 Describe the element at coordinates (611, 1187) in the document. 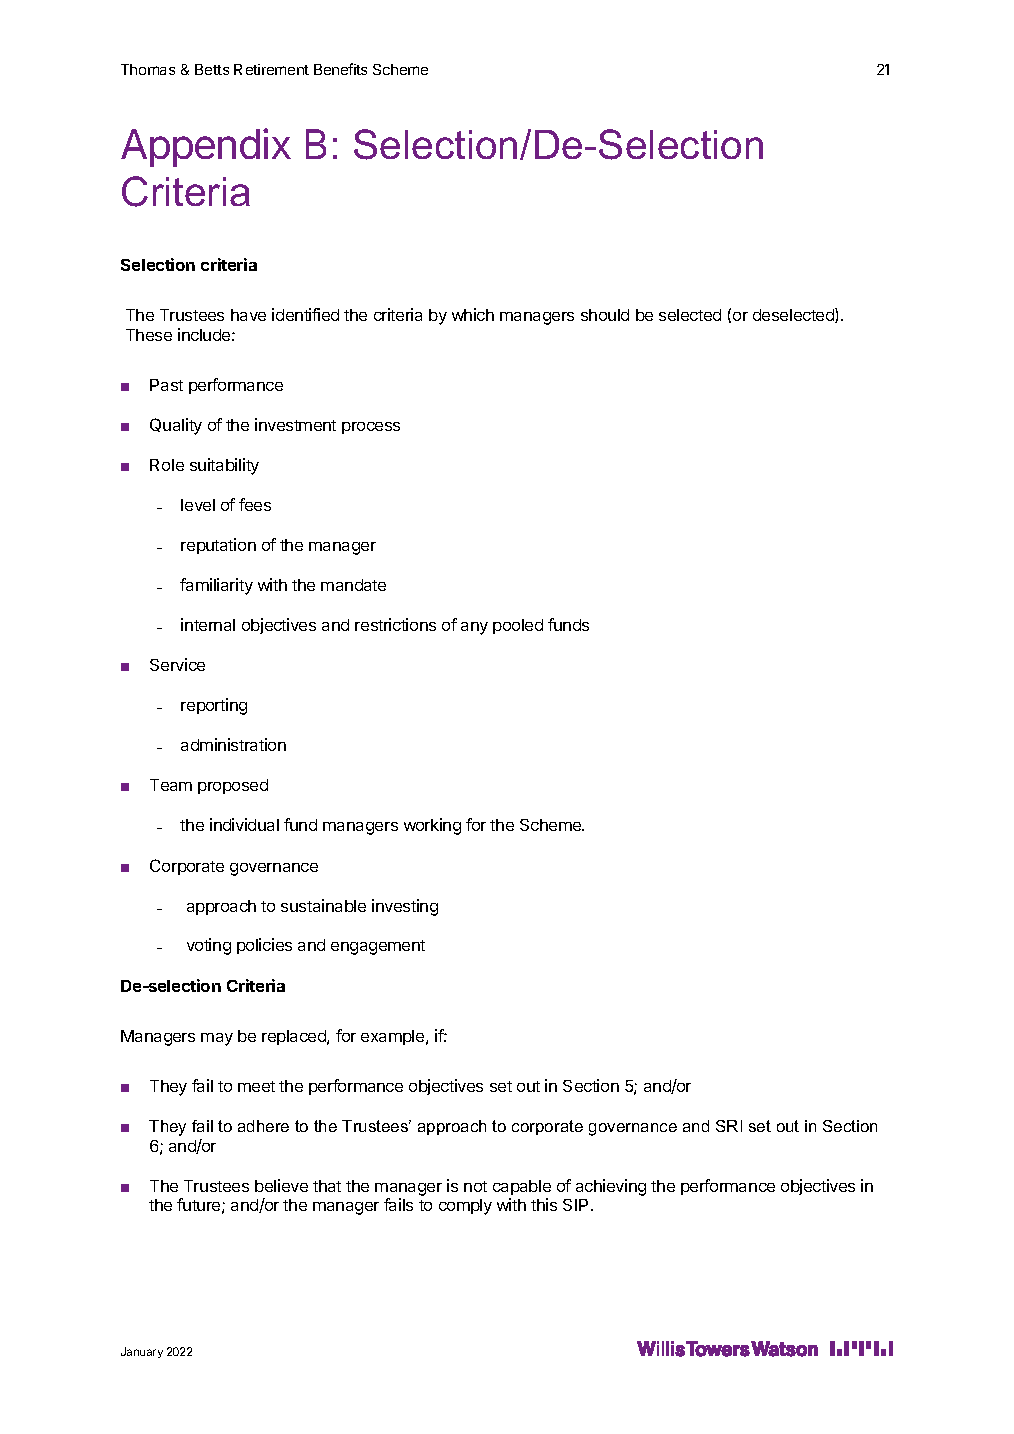

I see `achieving` at that location.
